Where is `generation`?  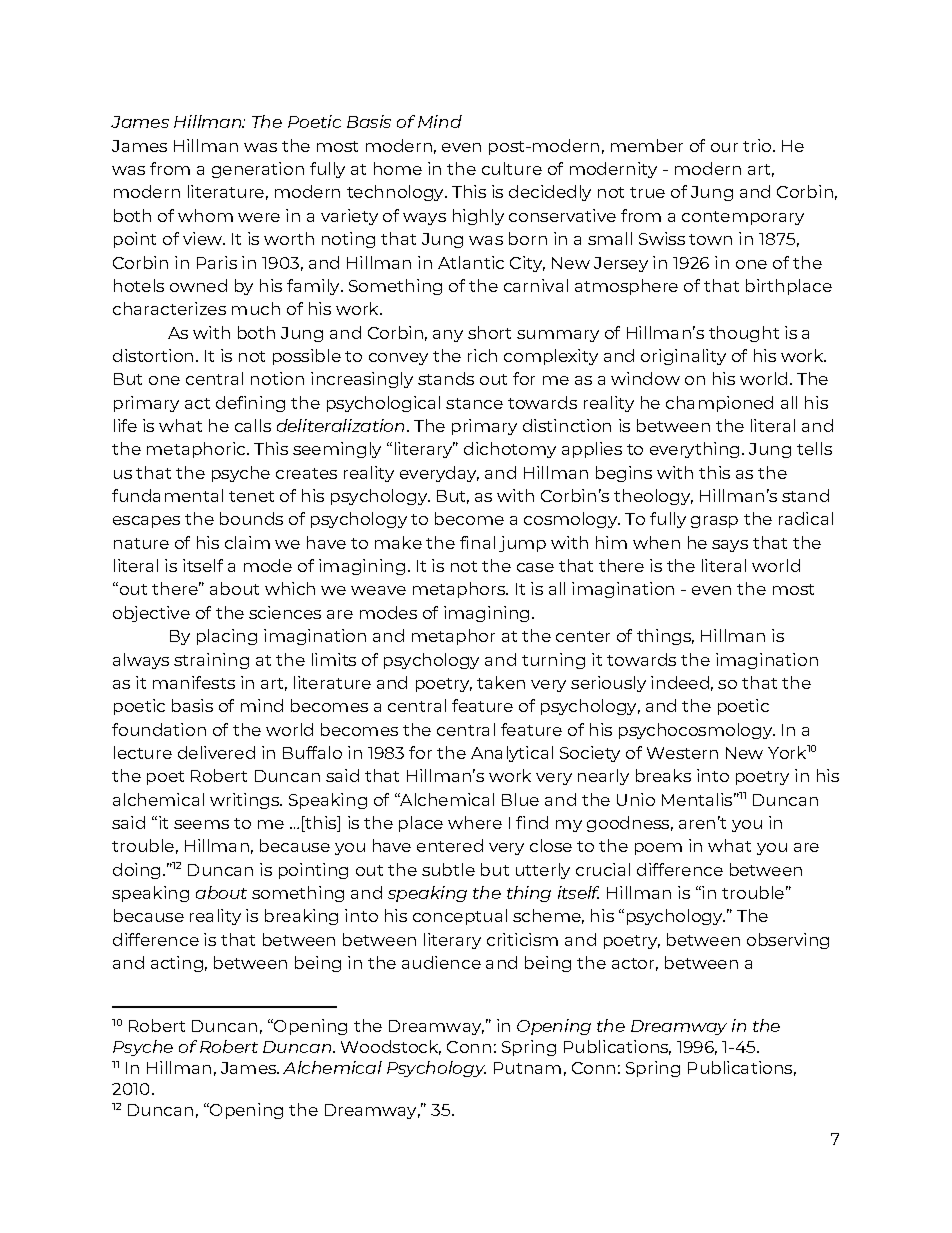 generation is located at coordinates (258, 170).
